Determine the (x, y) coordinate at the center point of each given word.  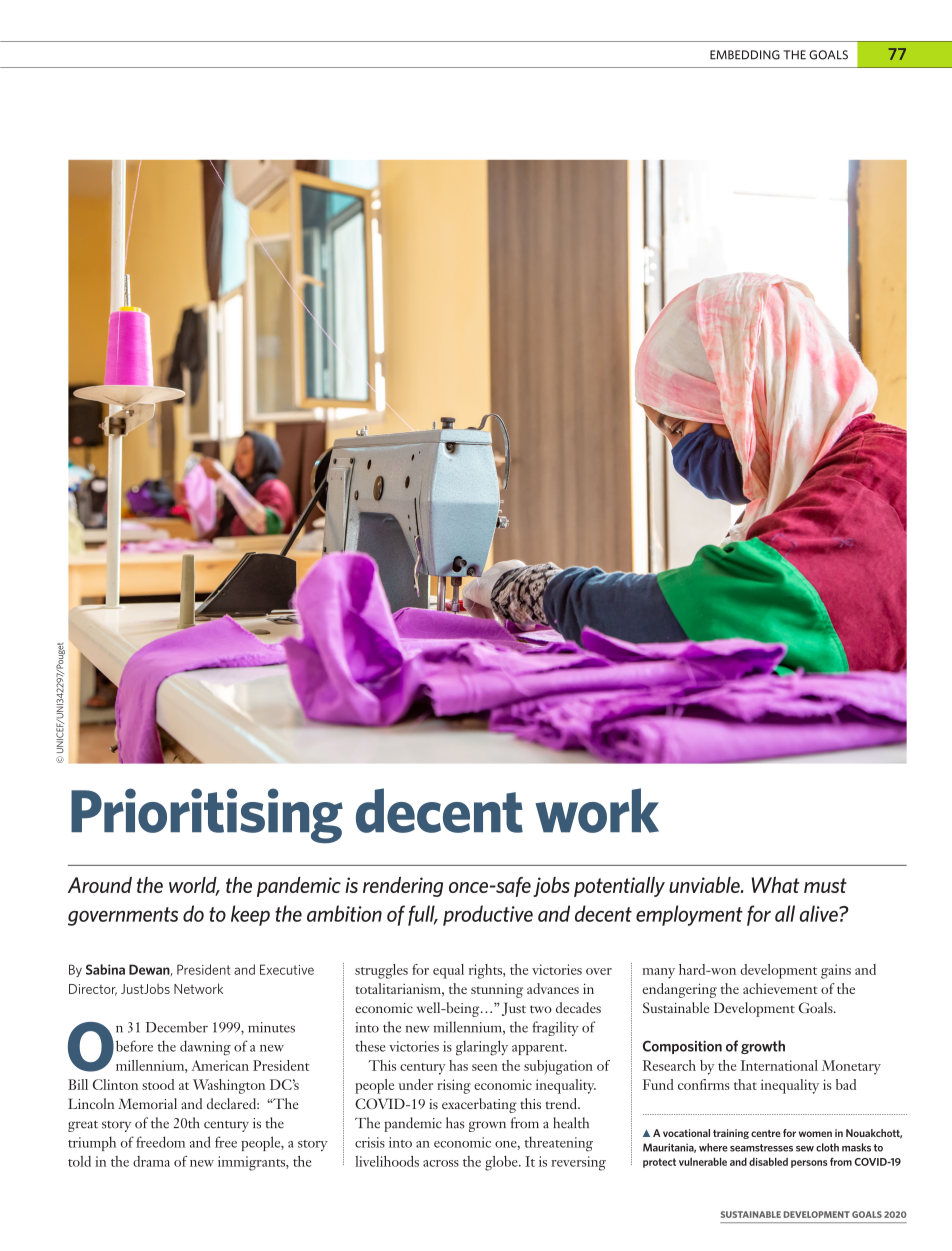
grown (487, 1126)
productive (488, 915)
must (825, 885)
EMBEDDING (745, 55)
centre (766, 1133)
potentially (619, 887)
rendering (403, 887)
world (194, 886)
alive (820, 913)
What (775, 885)
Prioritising (207, 816)
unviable (705, 885)
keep (250, 915)
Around (100, 885)
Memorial (147, 1103)
